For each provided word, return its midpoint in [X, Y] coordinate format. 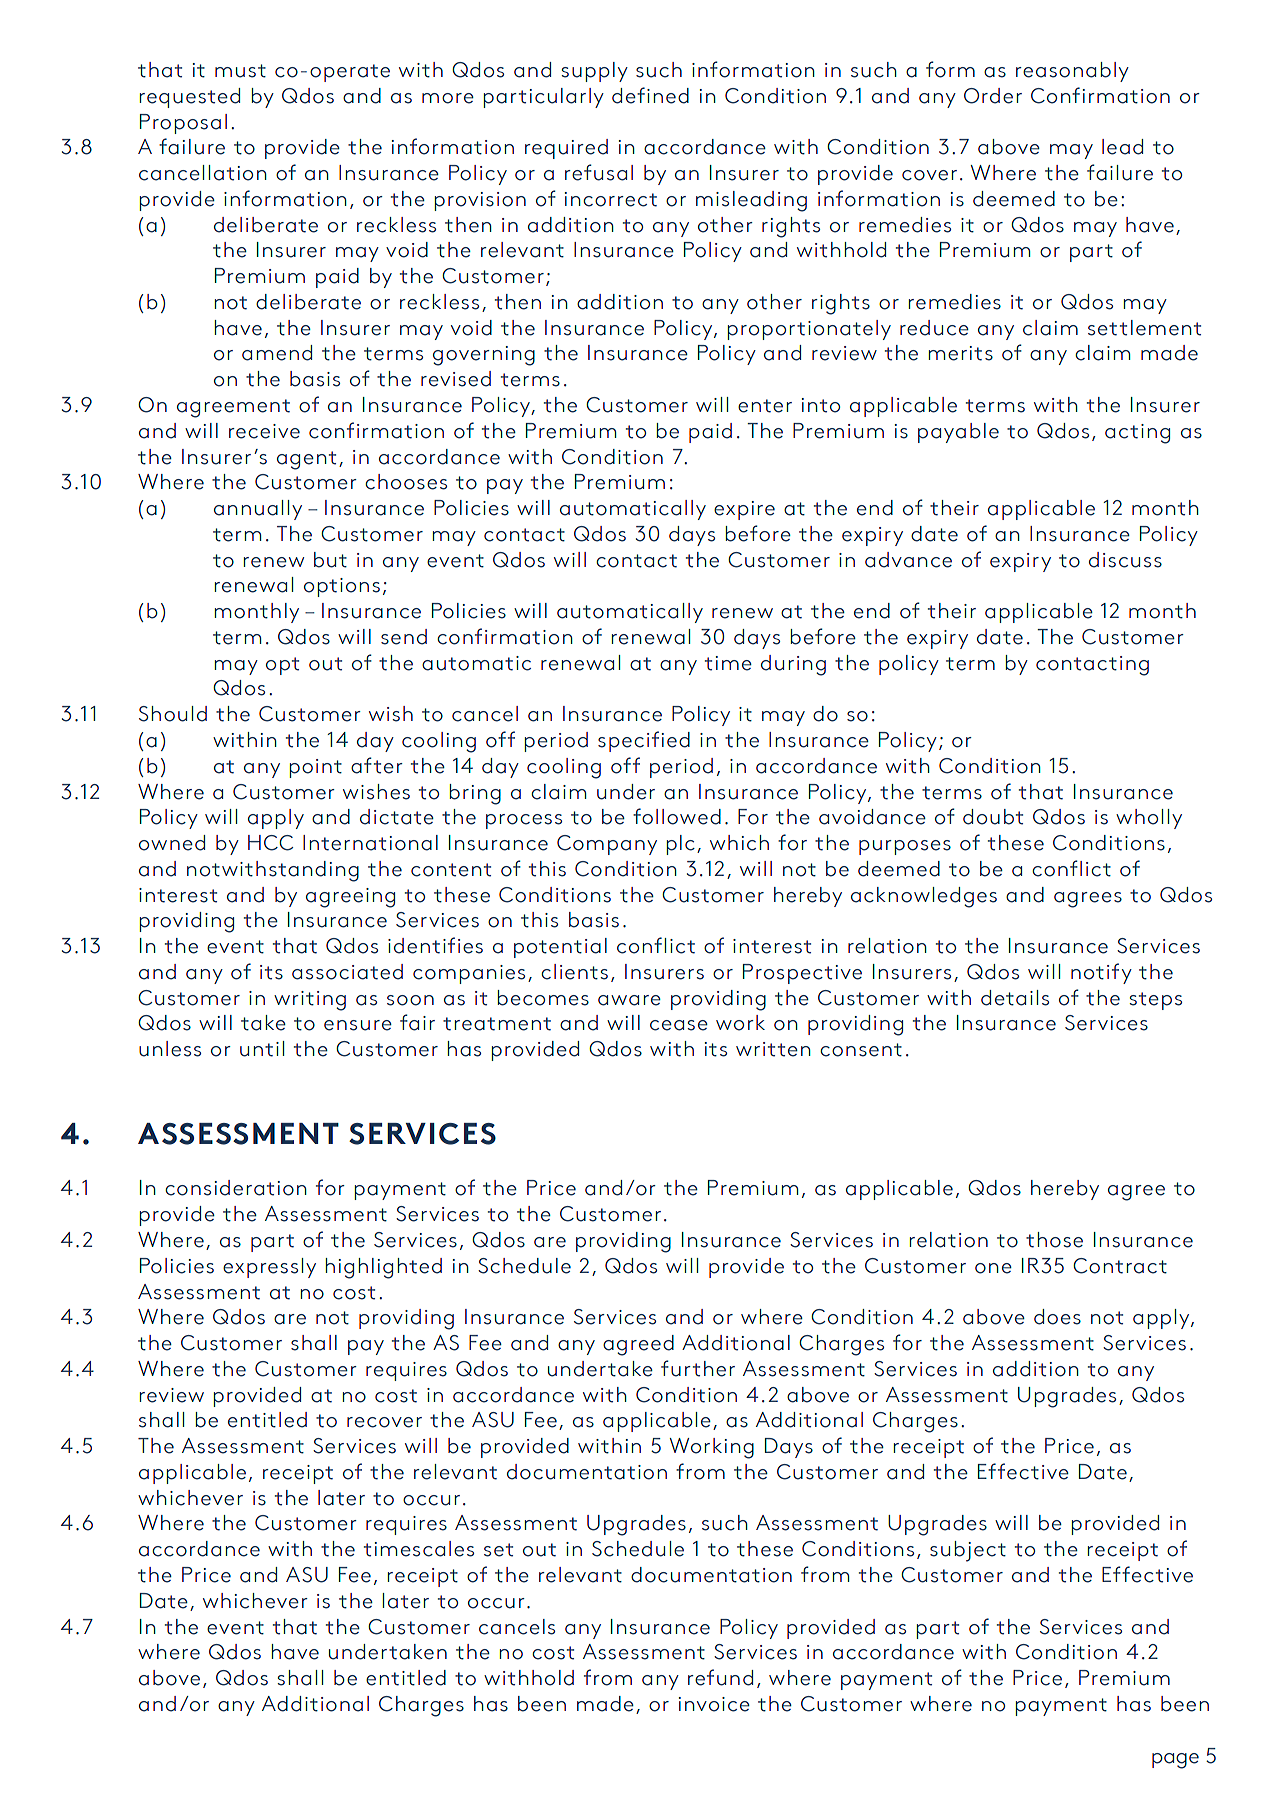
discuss [1125, 560]
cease [679, 1025]
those [1054, 1240]
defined [650, 95]
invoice [714, 1704]
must [240, 71]
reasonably [1072, 72]
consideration [236, 1188]
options [342, 587]
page [1175, 1761]
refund [720, 1677]
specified [644, 741]
